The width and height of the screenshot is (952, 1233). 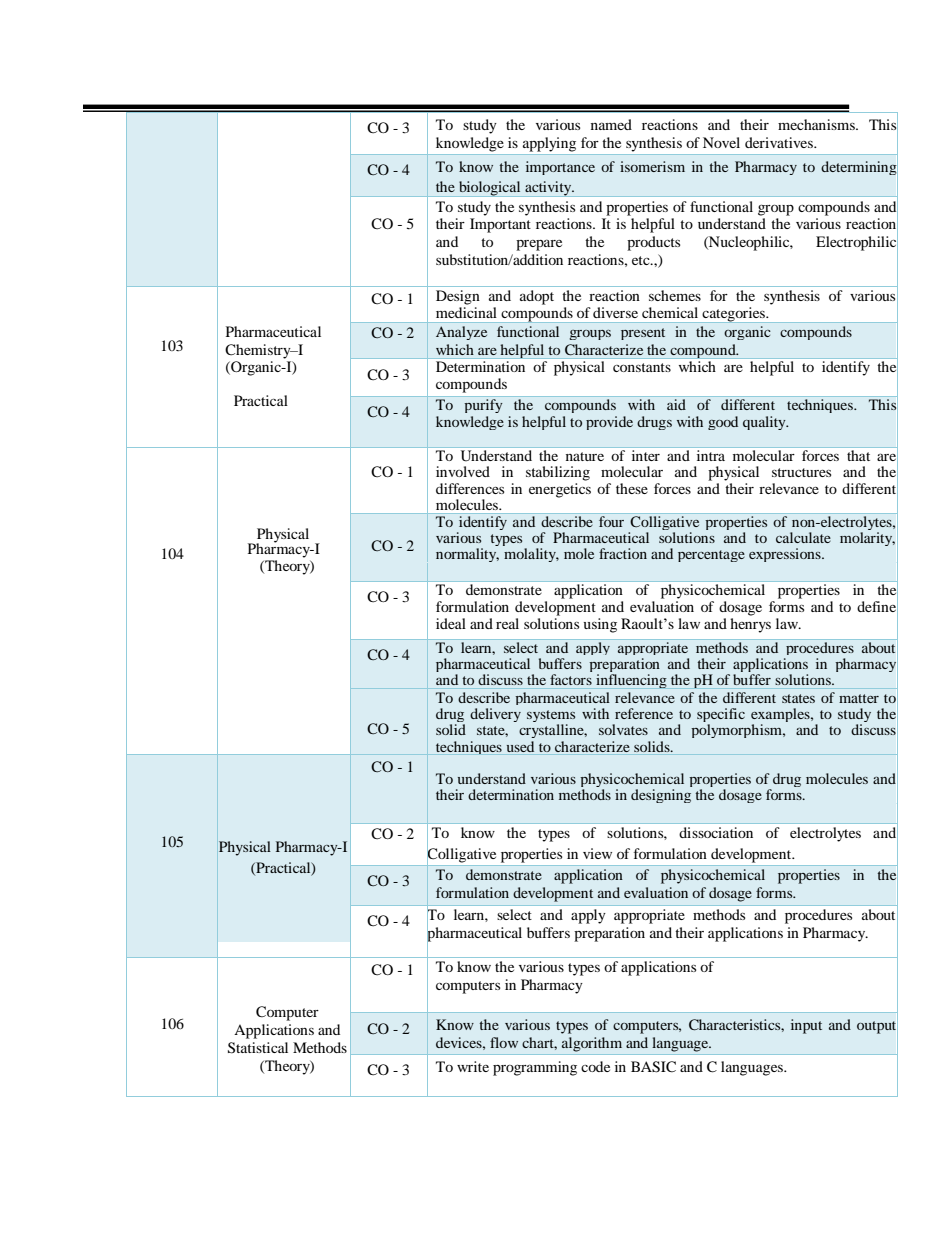 What do you see at coordinates (495, 715) in the screenshot?
I see `delivery` at bounding box center [495, 715].
